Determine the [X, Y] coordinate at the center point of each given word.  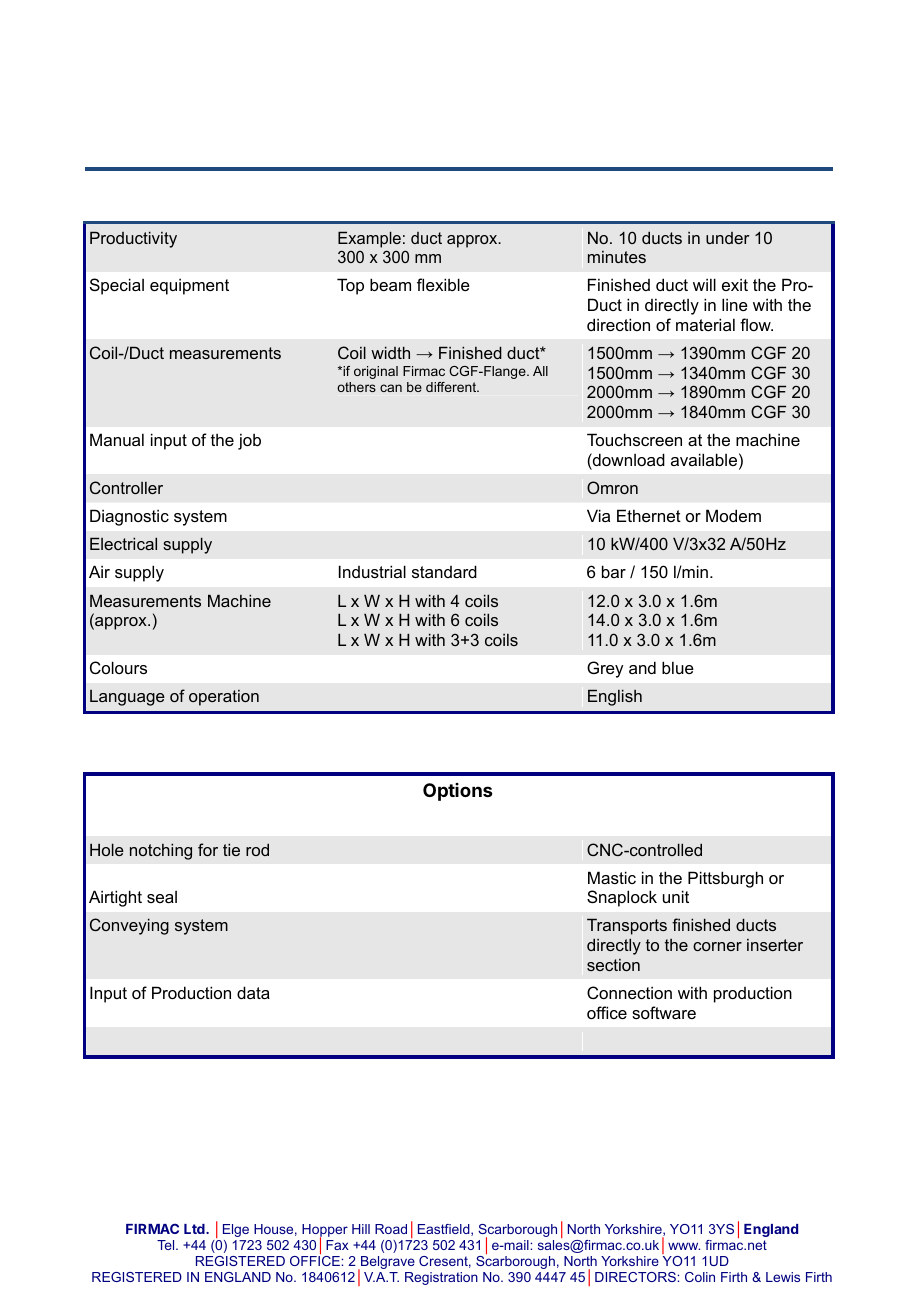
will [704, 284]
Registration [441, 1278]
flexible [443, 284]
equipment [189, 286]
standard [444, 571]
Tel [167, 1245]
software [664, 1012]
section [613, 965]
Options [458, 792]
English [615, 697]
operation [224, 698]
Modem [733, 515]
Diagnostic [129, 517]
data [253, 992]
